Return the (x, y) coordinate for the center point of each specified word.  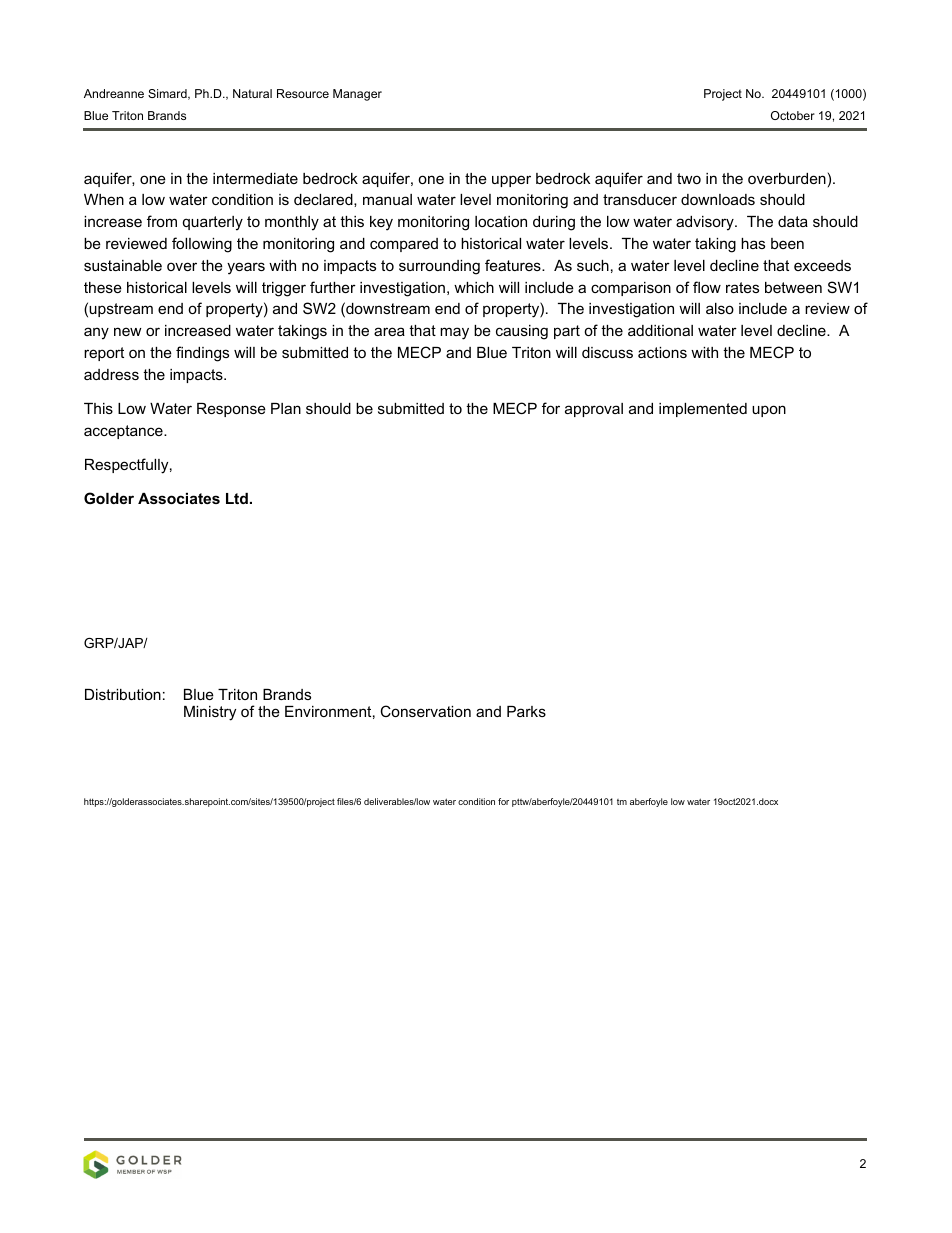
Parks (526, 711)
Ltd (237, 498)
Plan (286, 408)
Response (231, 410)
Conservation (425, 711)
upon (769, 411)
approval (594, 410)
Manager (357, 95)
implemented (703, 410)
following (202, 245)
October (793, 115)
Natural (252, 93)
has (753, 243)
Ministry (210, 713)
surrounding (439, 267)
